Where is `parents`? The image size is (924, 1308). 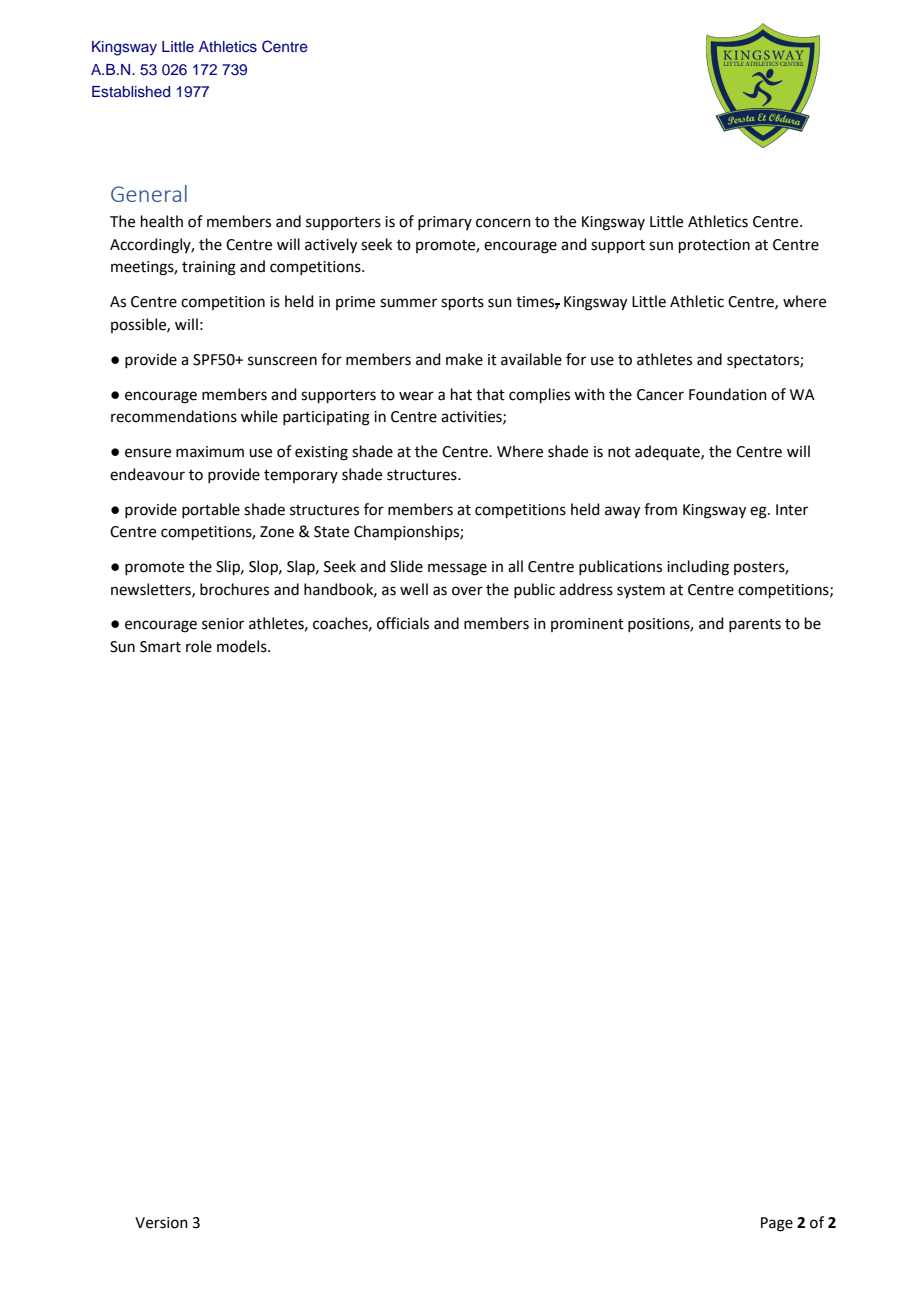
parents is located at coordinates (755, 625).
